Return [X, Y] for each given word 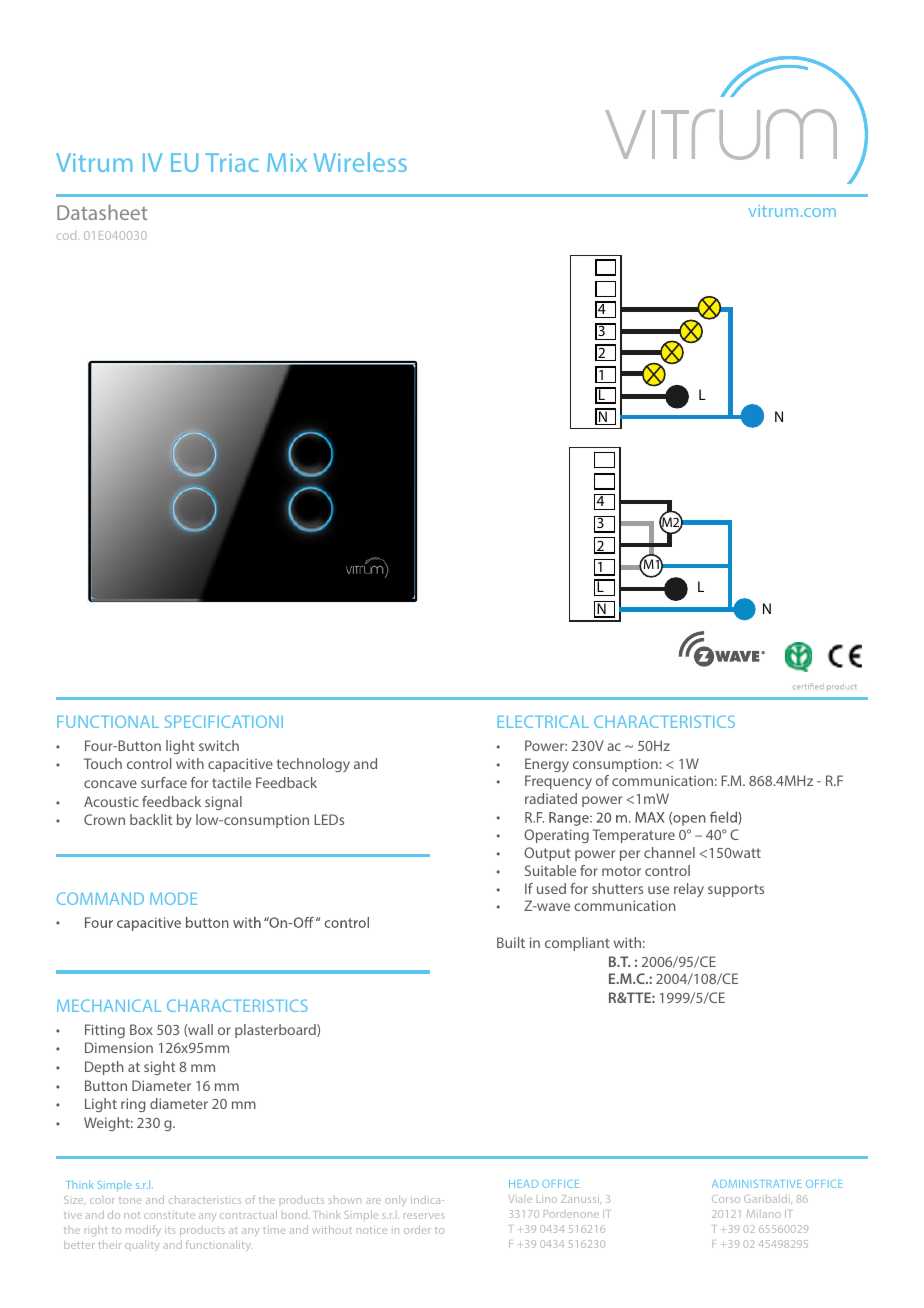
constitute [169, 1215]
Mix [287, 162]
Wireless [360, 162]
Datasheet [102, 212]
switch [219, 745]
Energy [547, 765]
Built [511, 942]
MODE [173, 898]
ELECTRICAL [543, 721]
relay [689, 890]
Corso [726, 1199]
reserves [424, 1216]
